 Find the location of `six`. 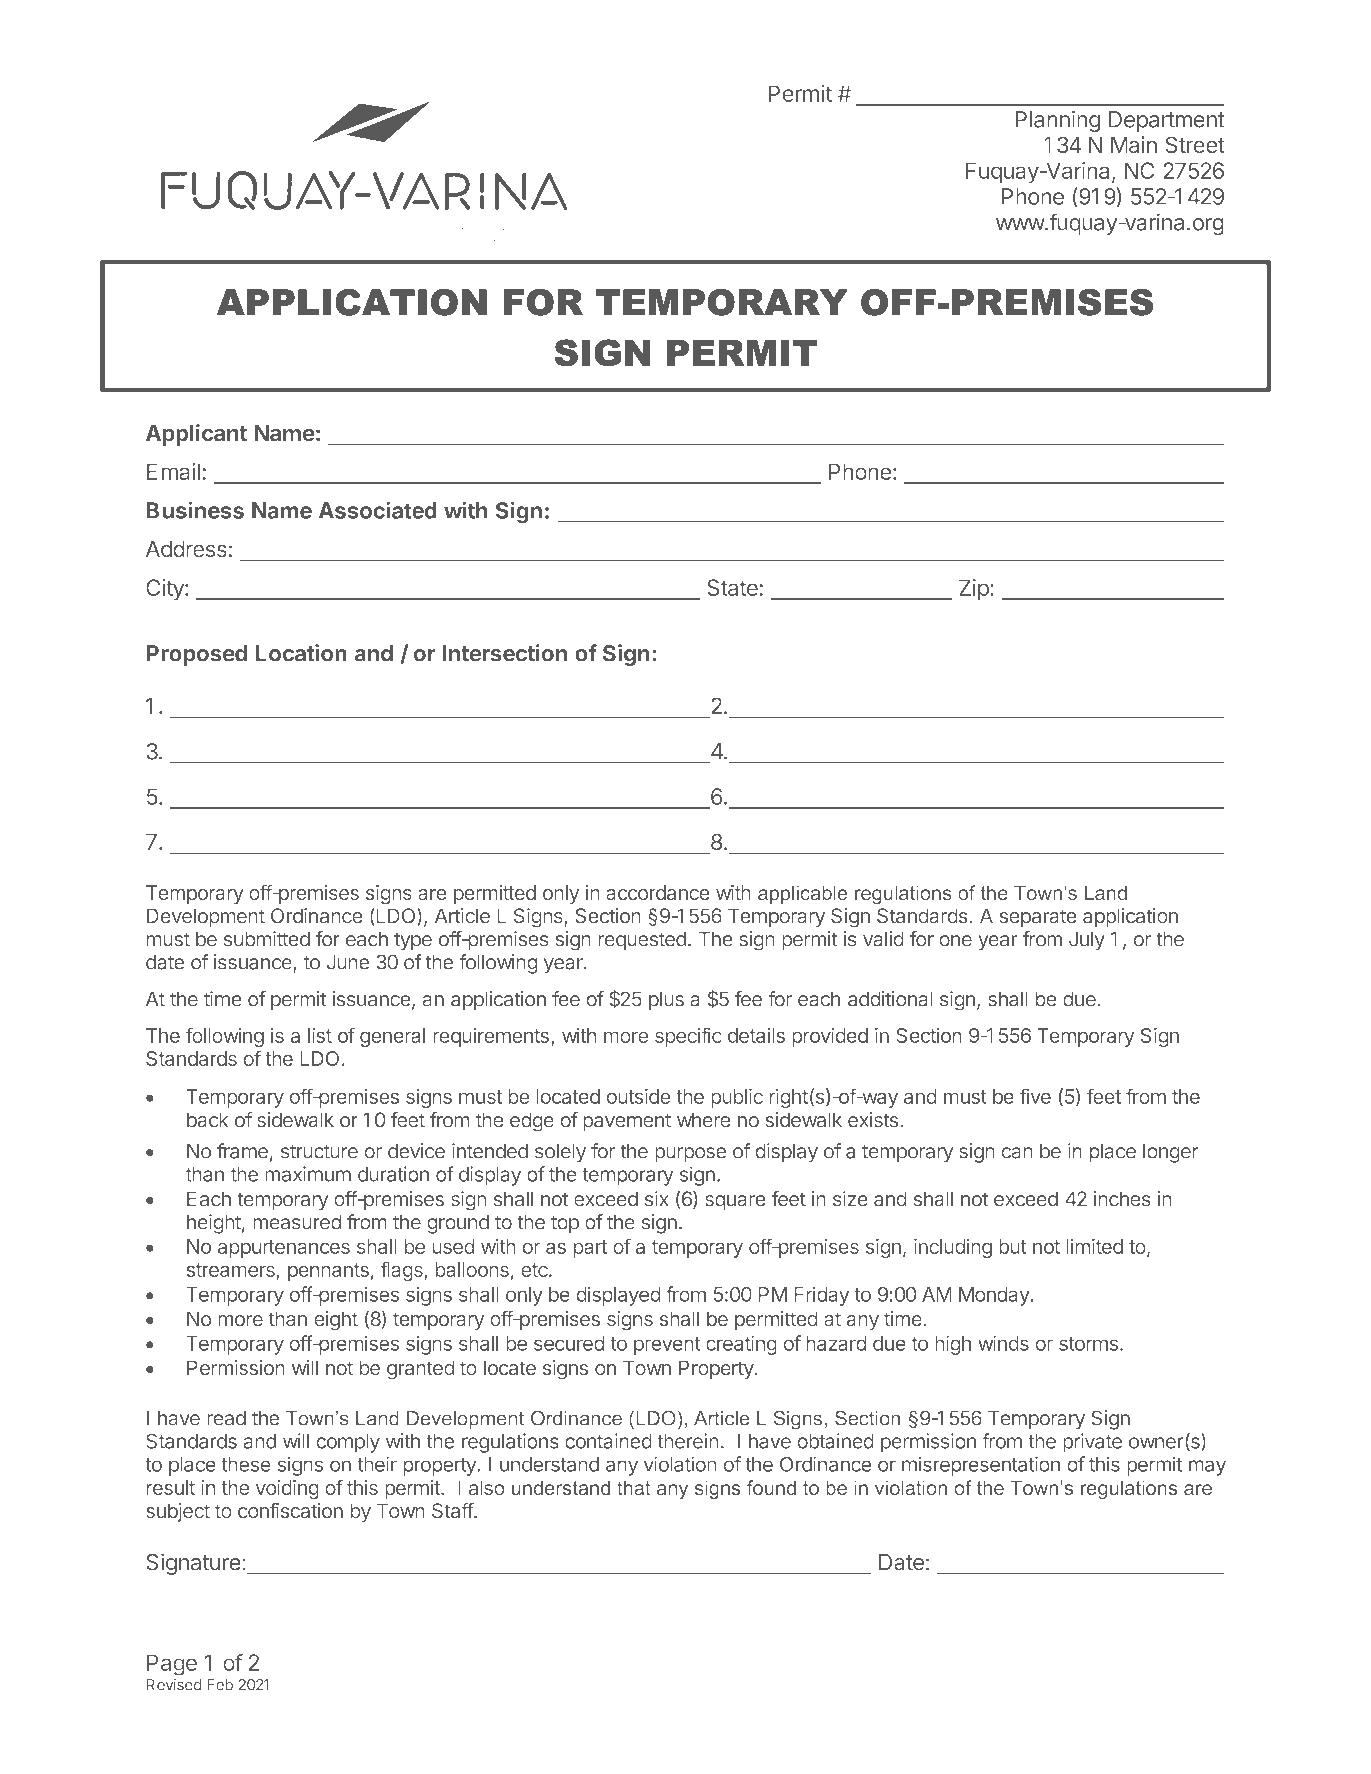

six is located at coordinates (657, 1199).
